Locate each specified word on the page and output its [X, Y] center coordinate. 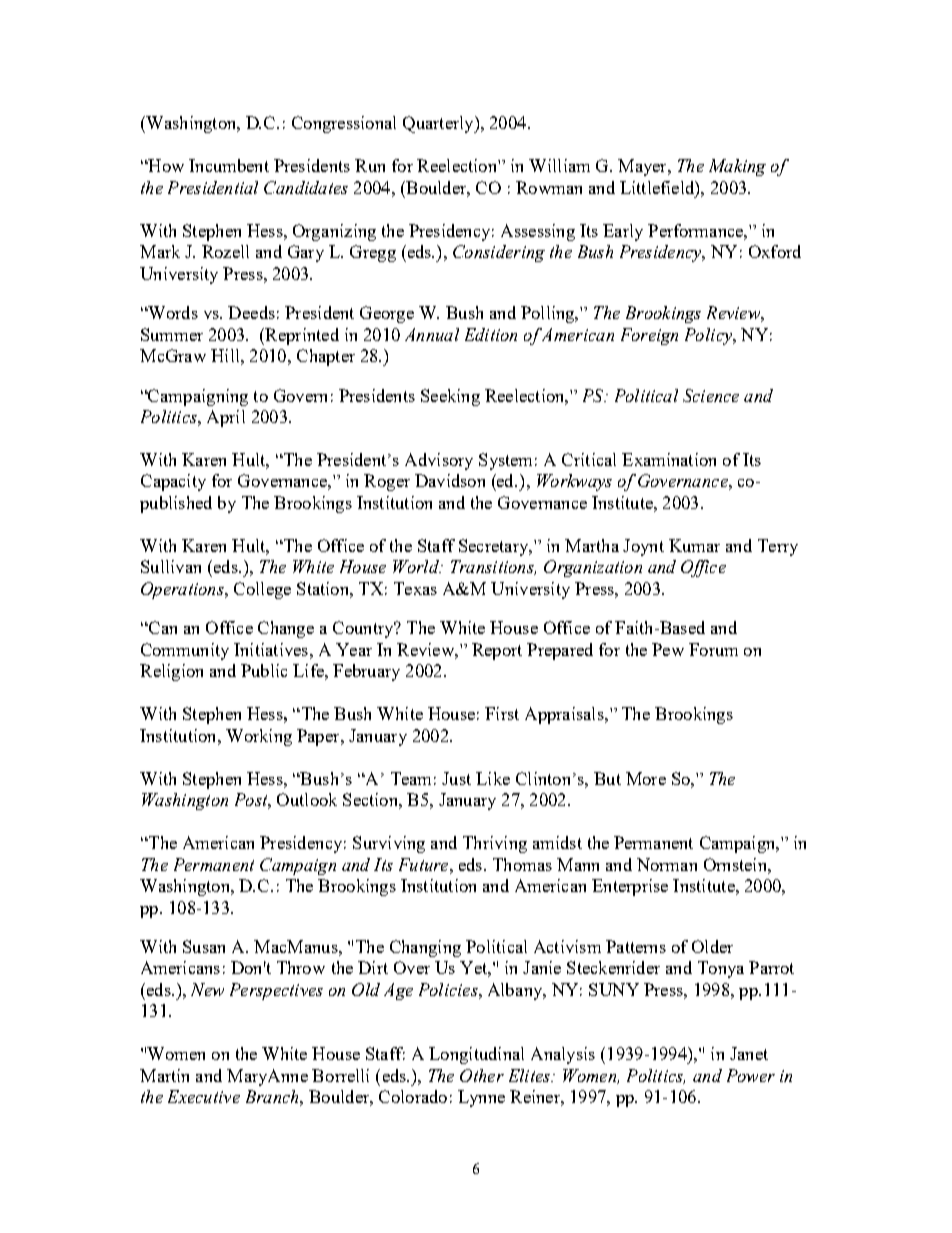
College [262, 590]
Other [482, 1075]
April [226, 418]
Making [737, 167]
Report [497, 651]
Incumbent [229, 165]
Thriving [495, 844]
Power [751, 1075]
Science [711, 395]
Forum [713, 649]
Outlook [307, 799]
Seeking [450, 397]
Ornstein [736, 864]
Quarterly [439, 124]
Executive [204, 1096]
